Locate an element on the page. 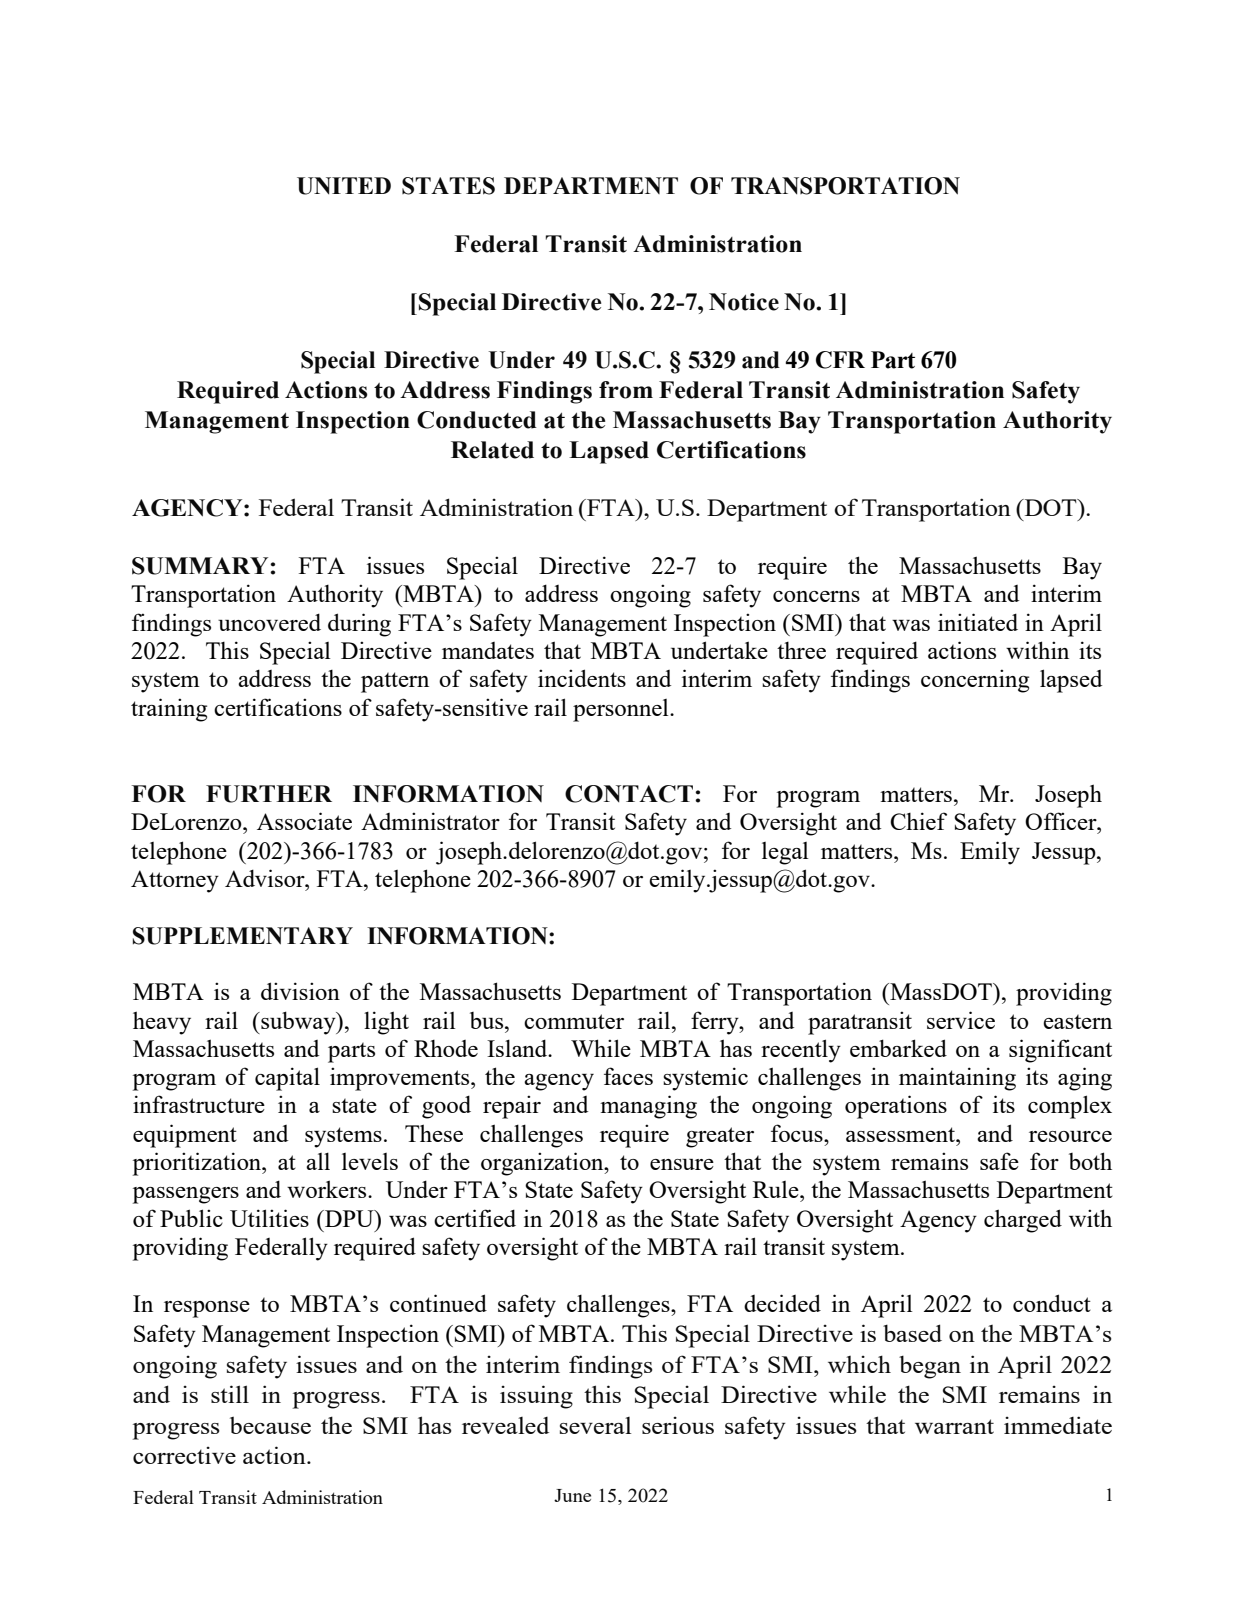 The width and height of the page is (1255, 1624). subway is located at coordinates (298, 1023).
